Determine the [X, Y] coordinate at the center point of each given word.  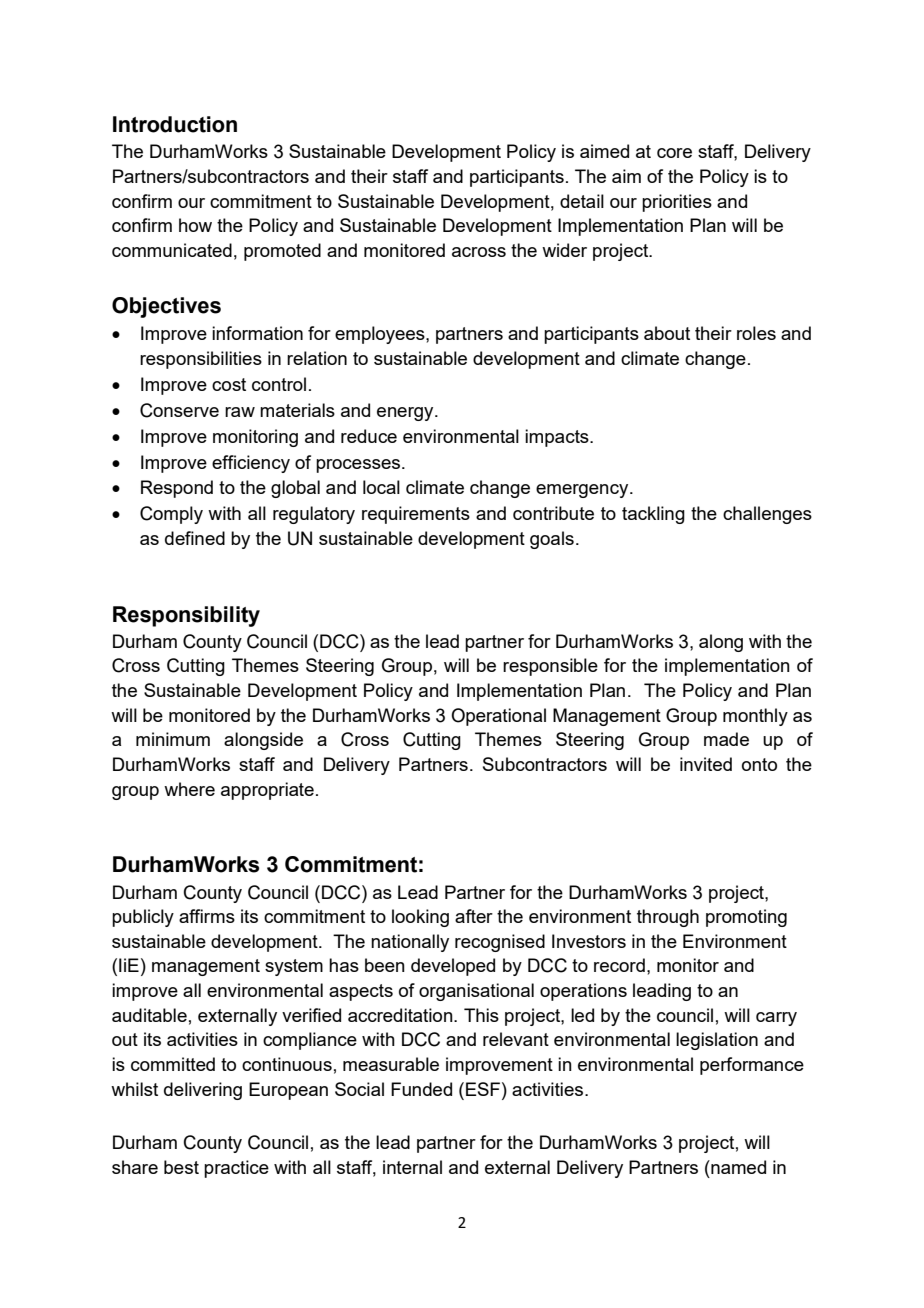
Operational [498, 717]
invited [706, 764]
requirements [416, 515]
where [189, 789]
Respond [177, 489]
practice [236, 1169]
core [674, 153]
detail [582, 201]
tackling [653, 515]
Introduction [175, 124]
